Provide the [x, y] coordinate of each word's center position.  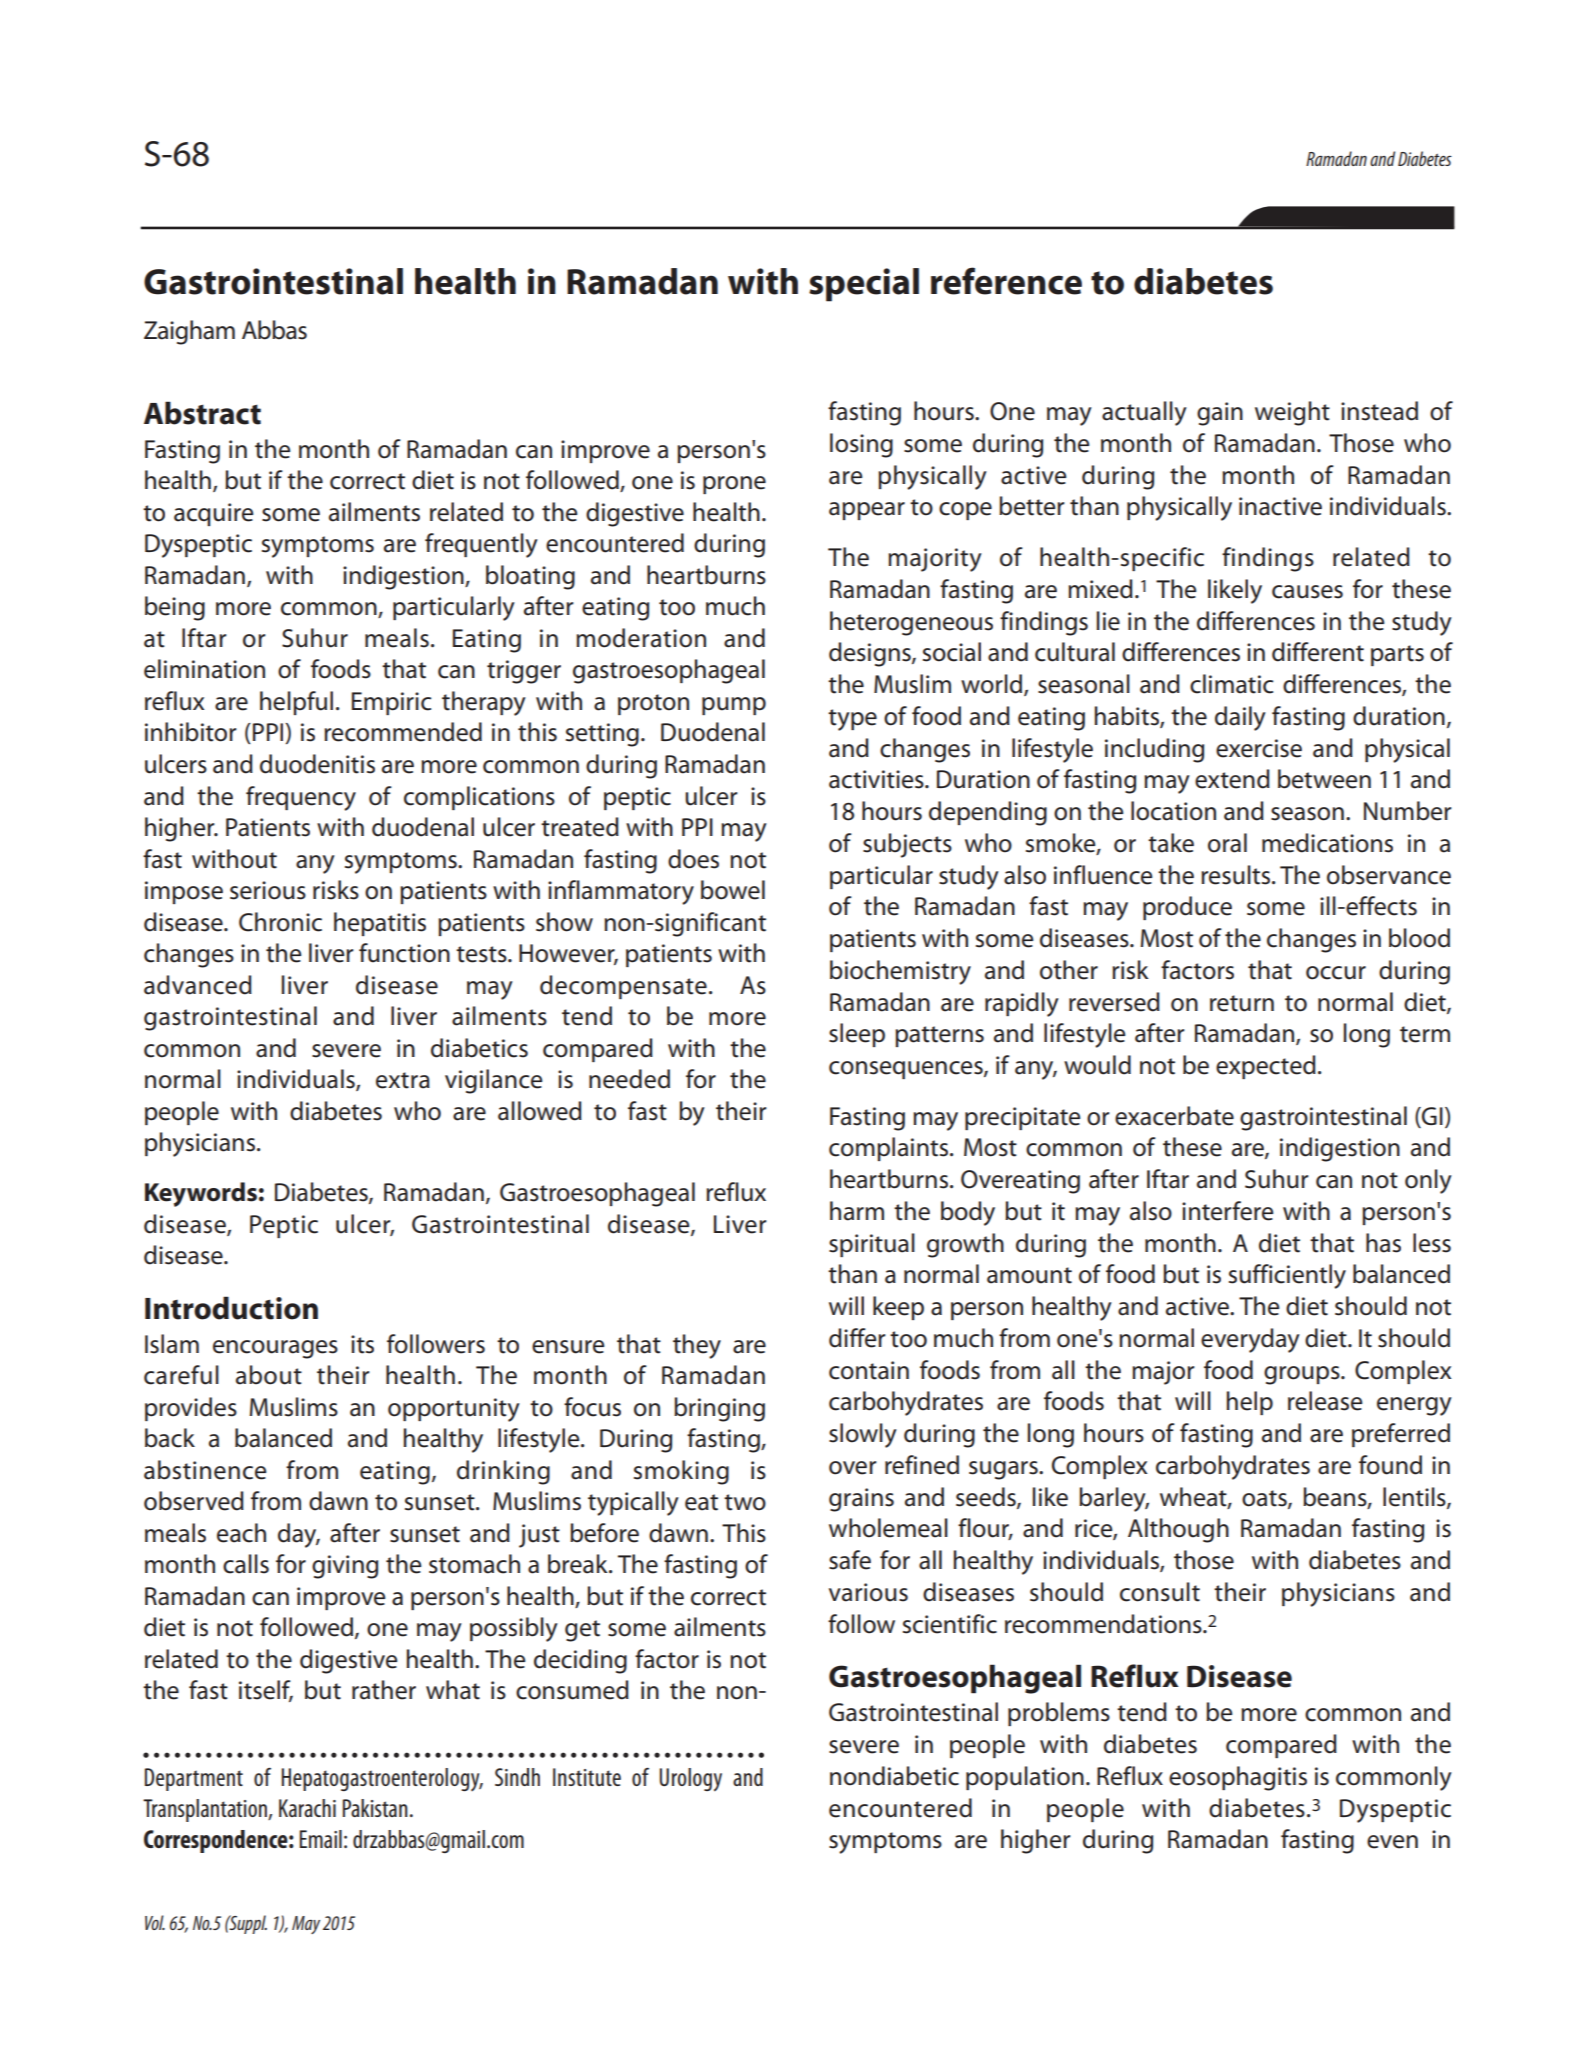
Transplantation [206, 1810]
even [1392, 1842]
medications [1327, 843]
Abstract [202, 413]
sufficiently [1287, 1276]
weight [1292, 413]
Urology [690, 1780]
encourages [275, 1349]
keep [898, 1308]
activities [877, 779]
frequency [301, 798]
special [864, 285]
